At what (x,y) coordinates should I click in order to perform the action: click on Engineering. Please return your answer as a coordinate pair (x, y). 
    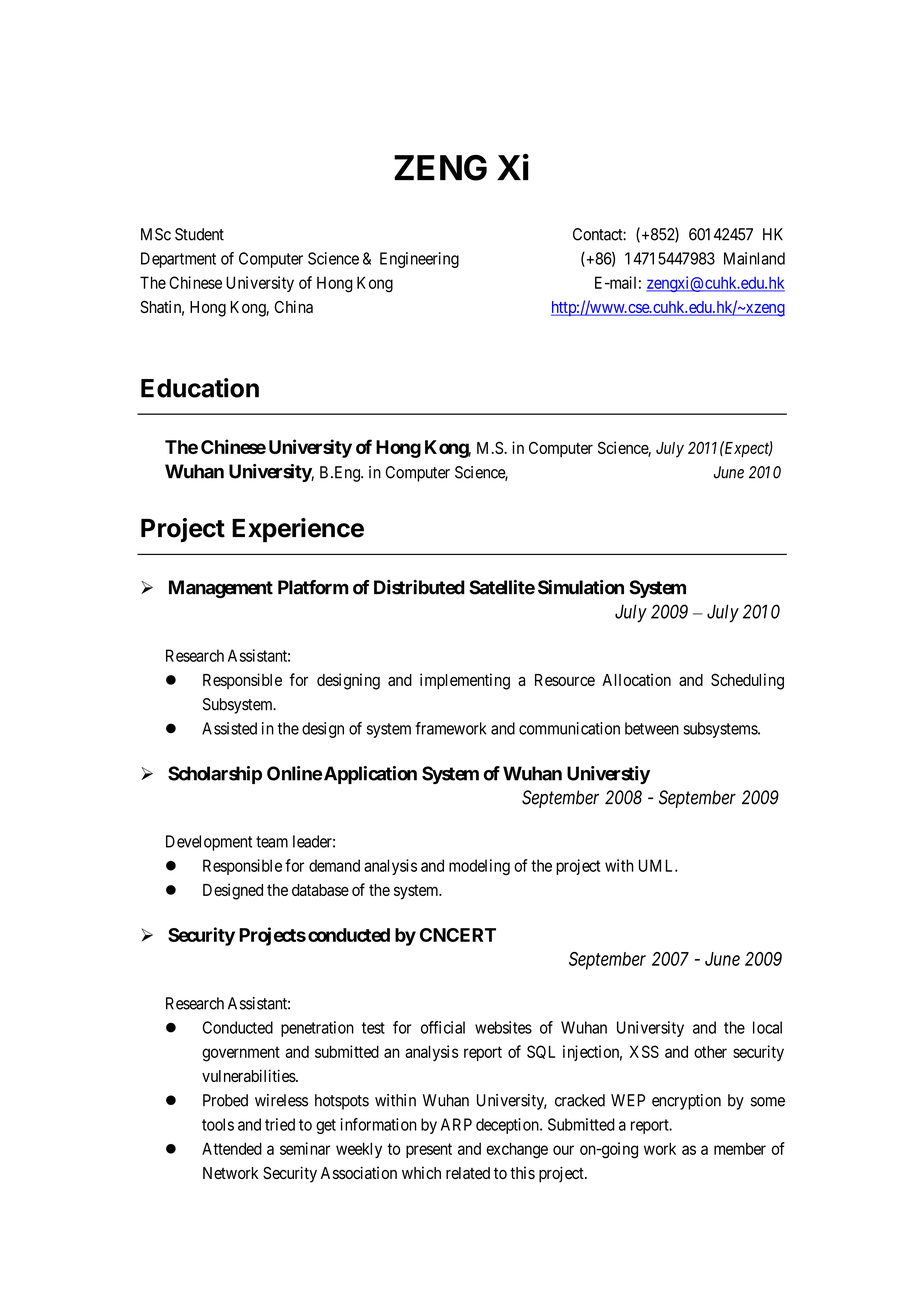
    Looking at the image, I should click on (419, 260).
